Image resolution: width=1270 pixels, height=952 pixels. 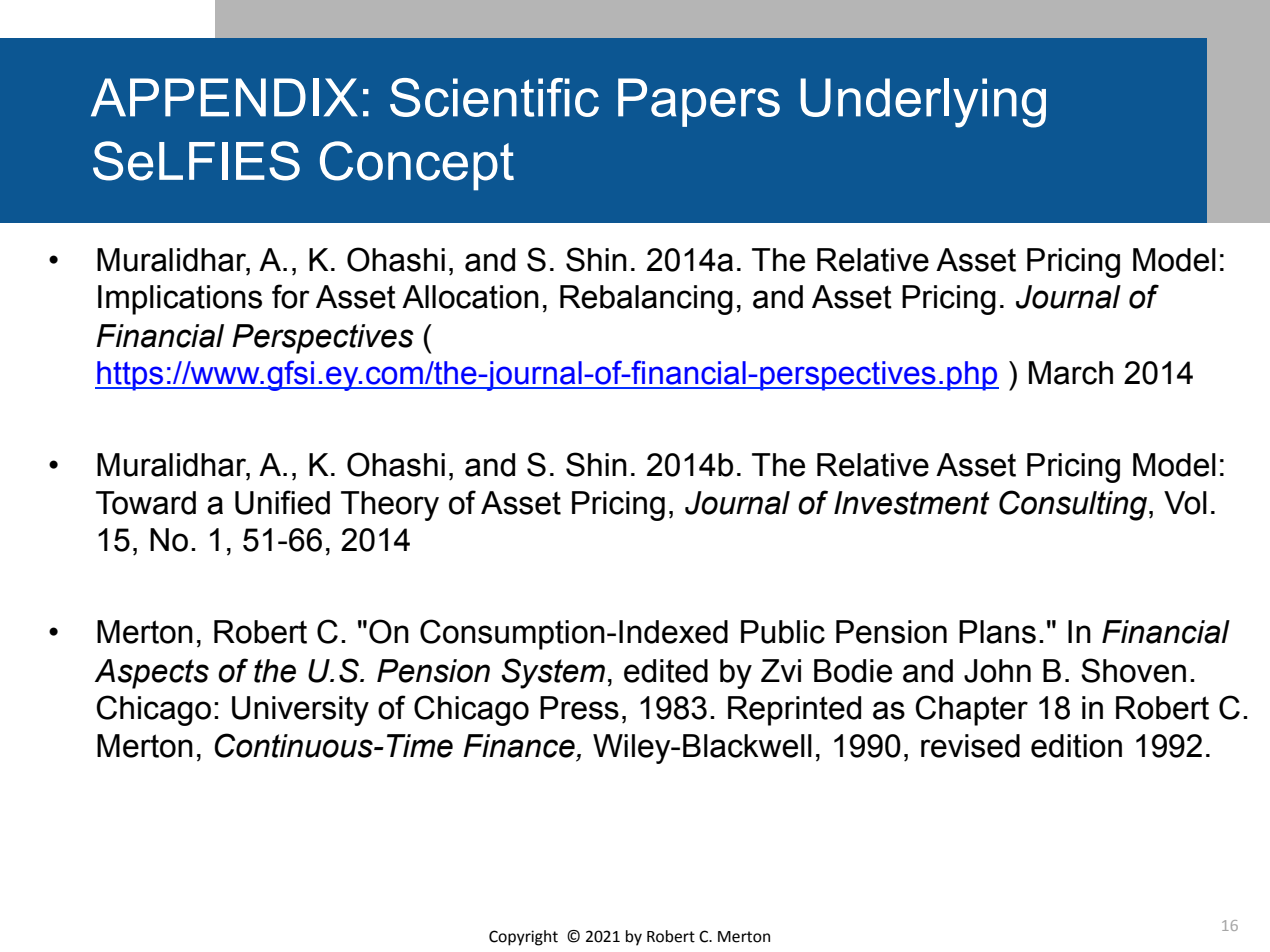 I want to click on Copyright, so click(x=523, y=938).
